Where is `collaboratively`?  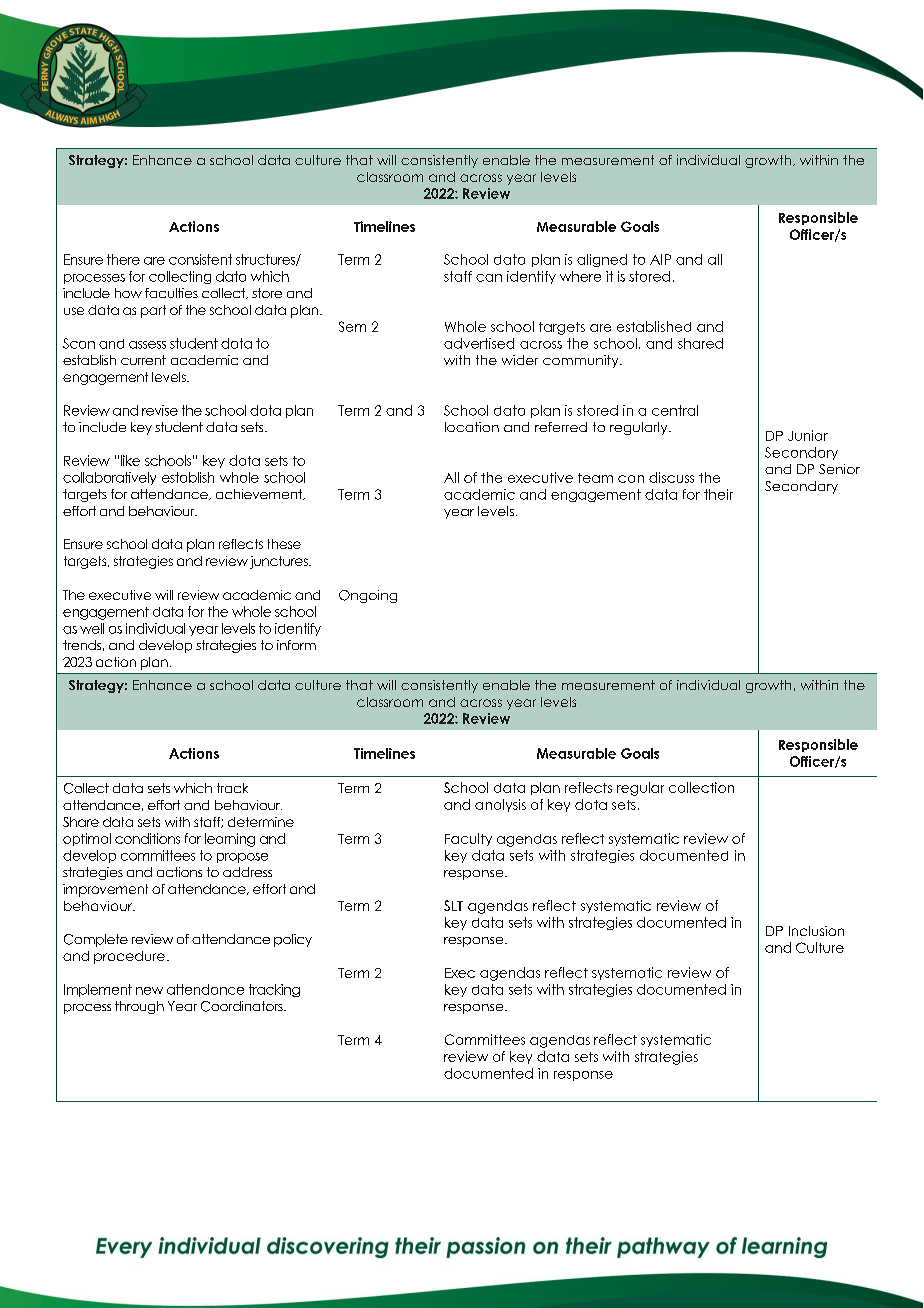 collaboratively is located at coordinates (109, 478).
